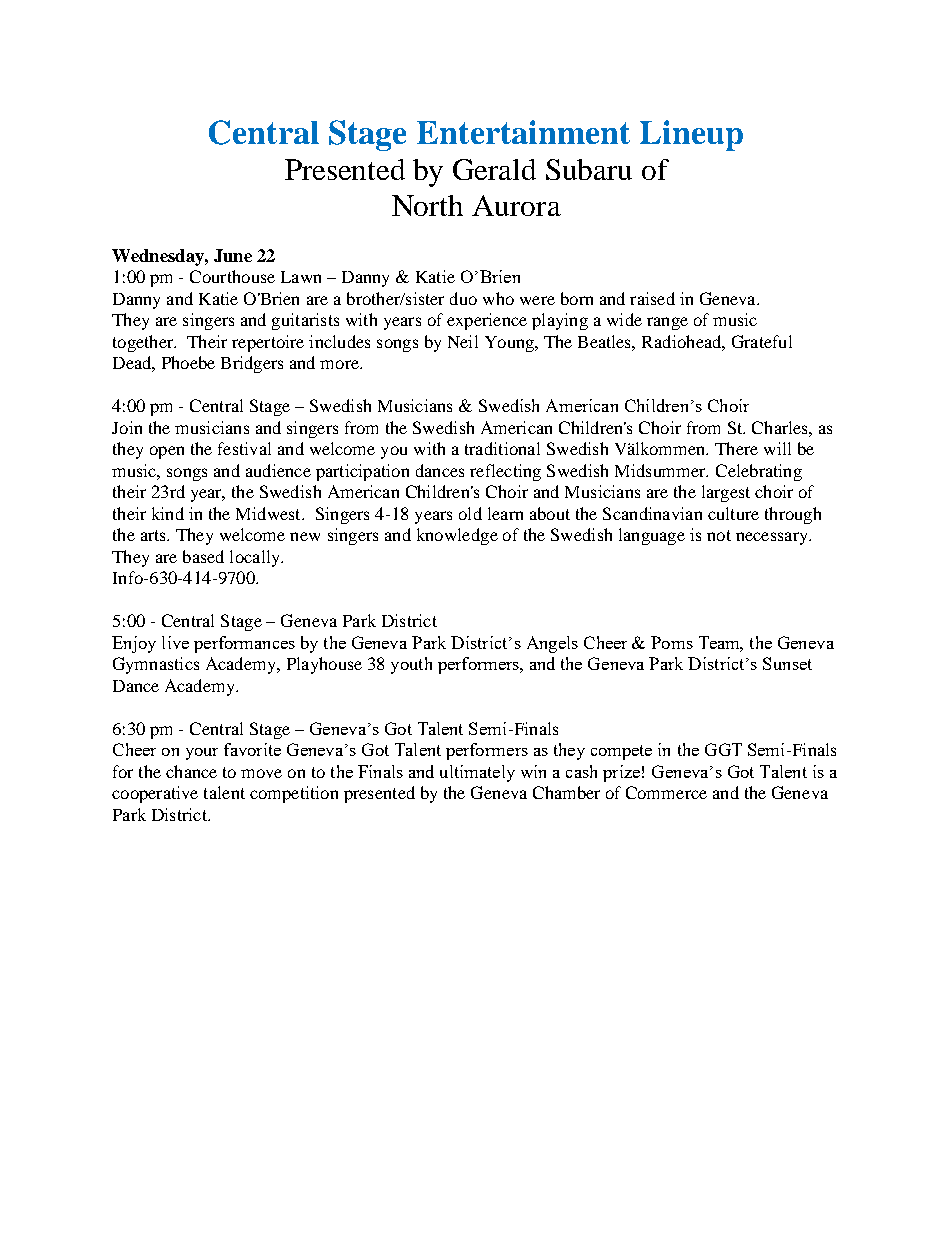 The height and width of the screenshot is (1233, 952). Describe the element at coordinates (477, 773) in the screenshot. I see `ultimately` at that location.
